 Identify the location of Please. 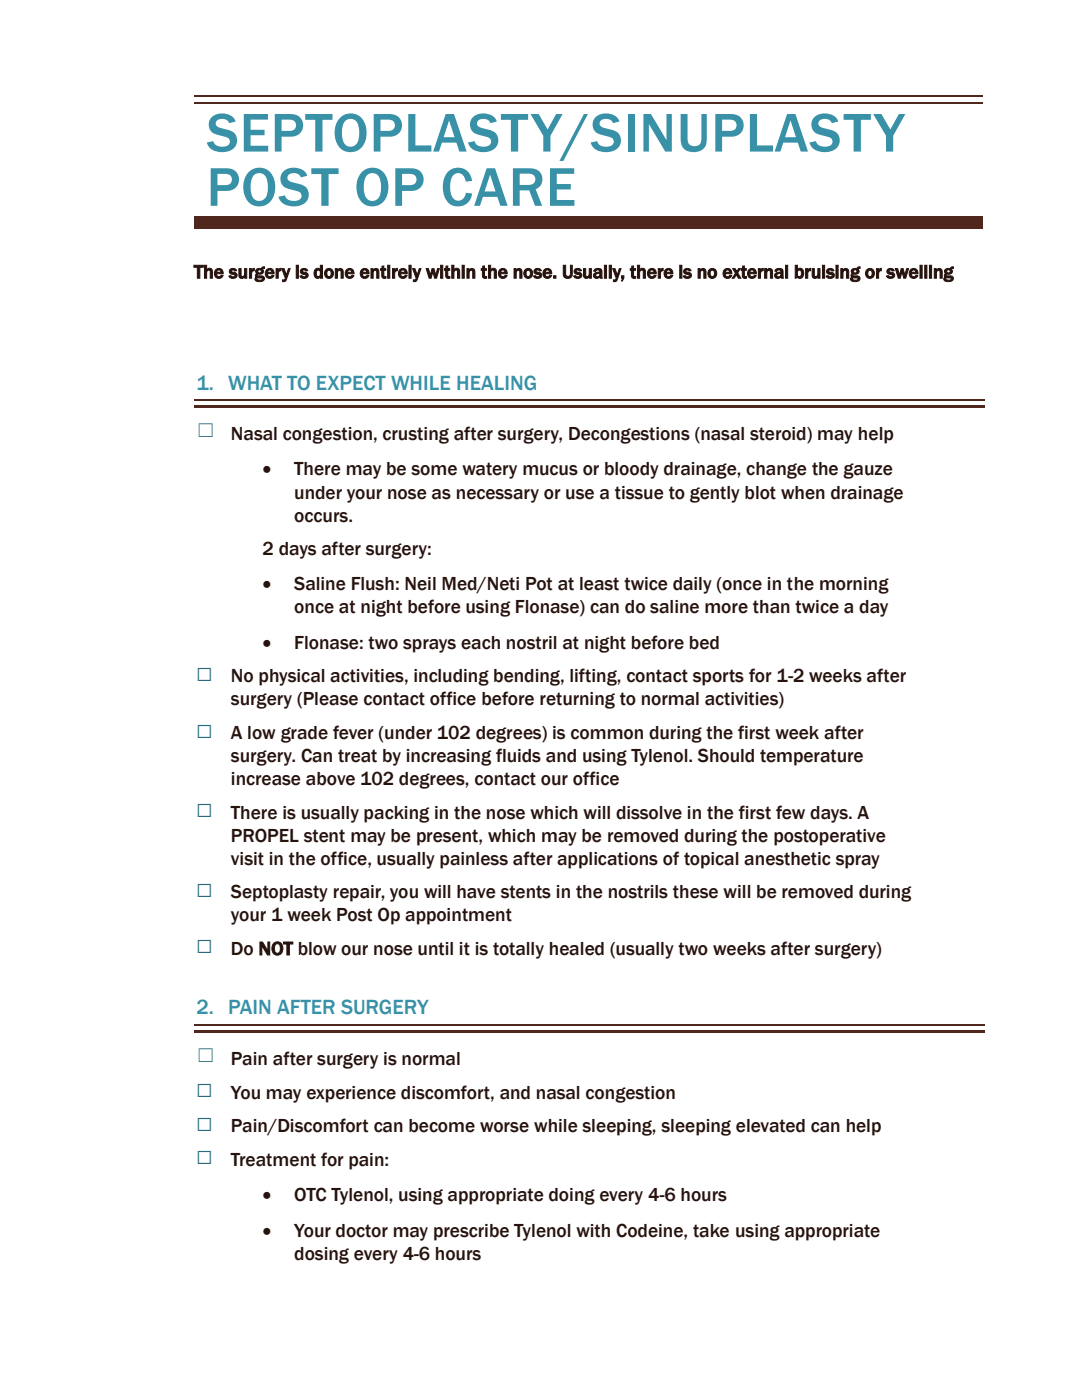
(331, 699).
